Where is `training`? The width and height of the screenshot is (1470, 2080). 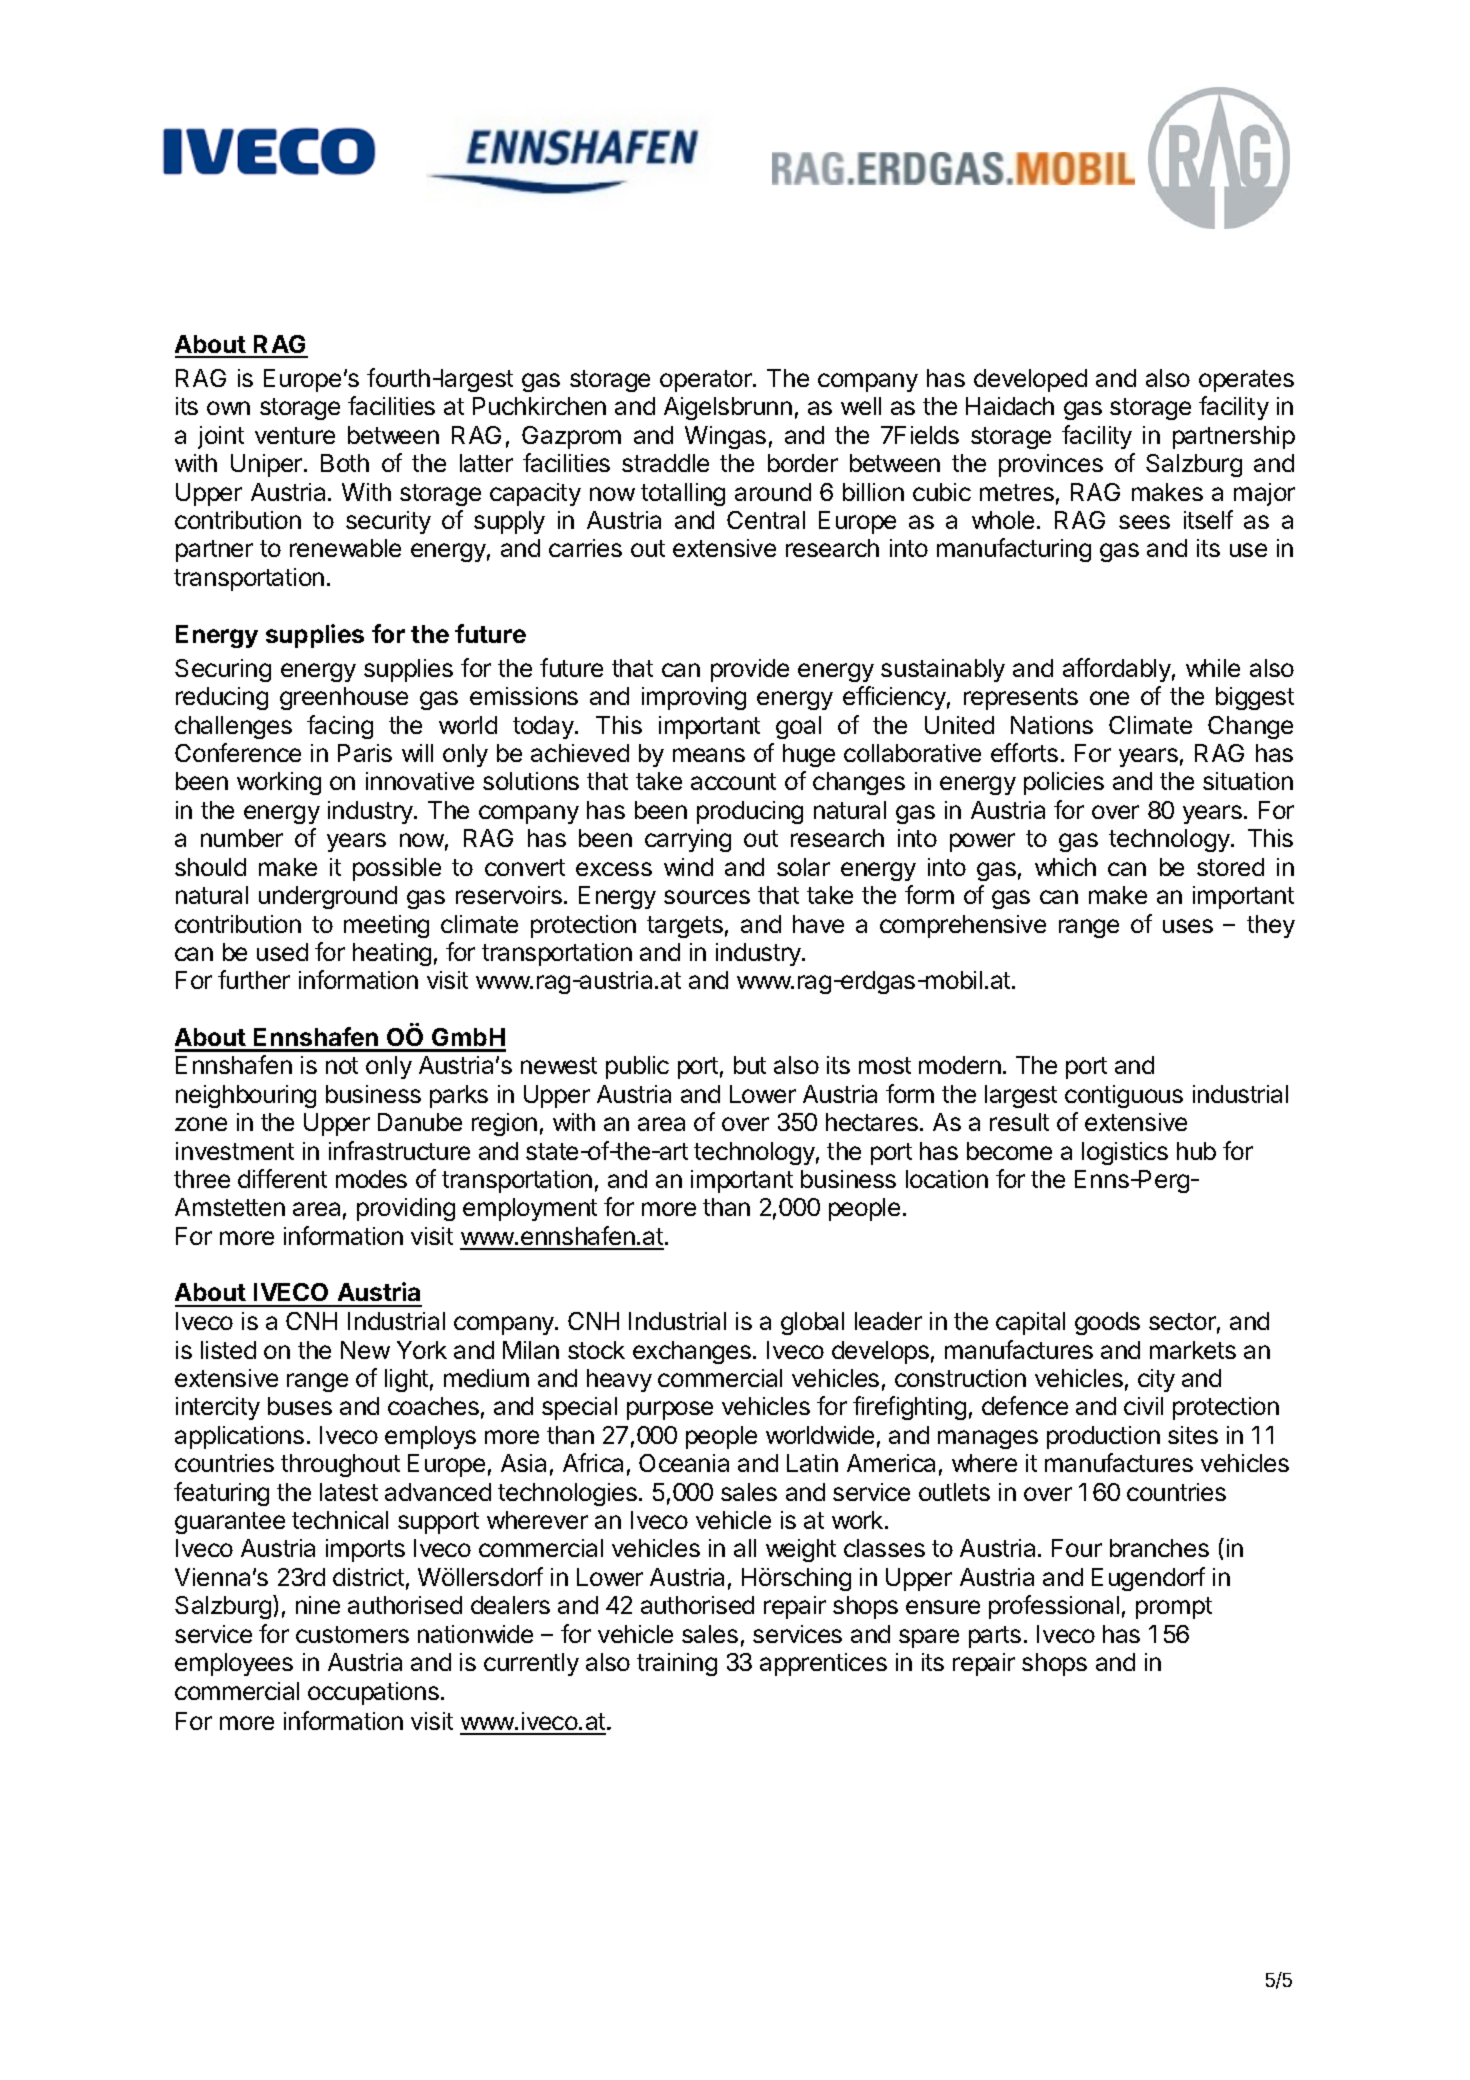 training is located at coordinates (677, 1664).
